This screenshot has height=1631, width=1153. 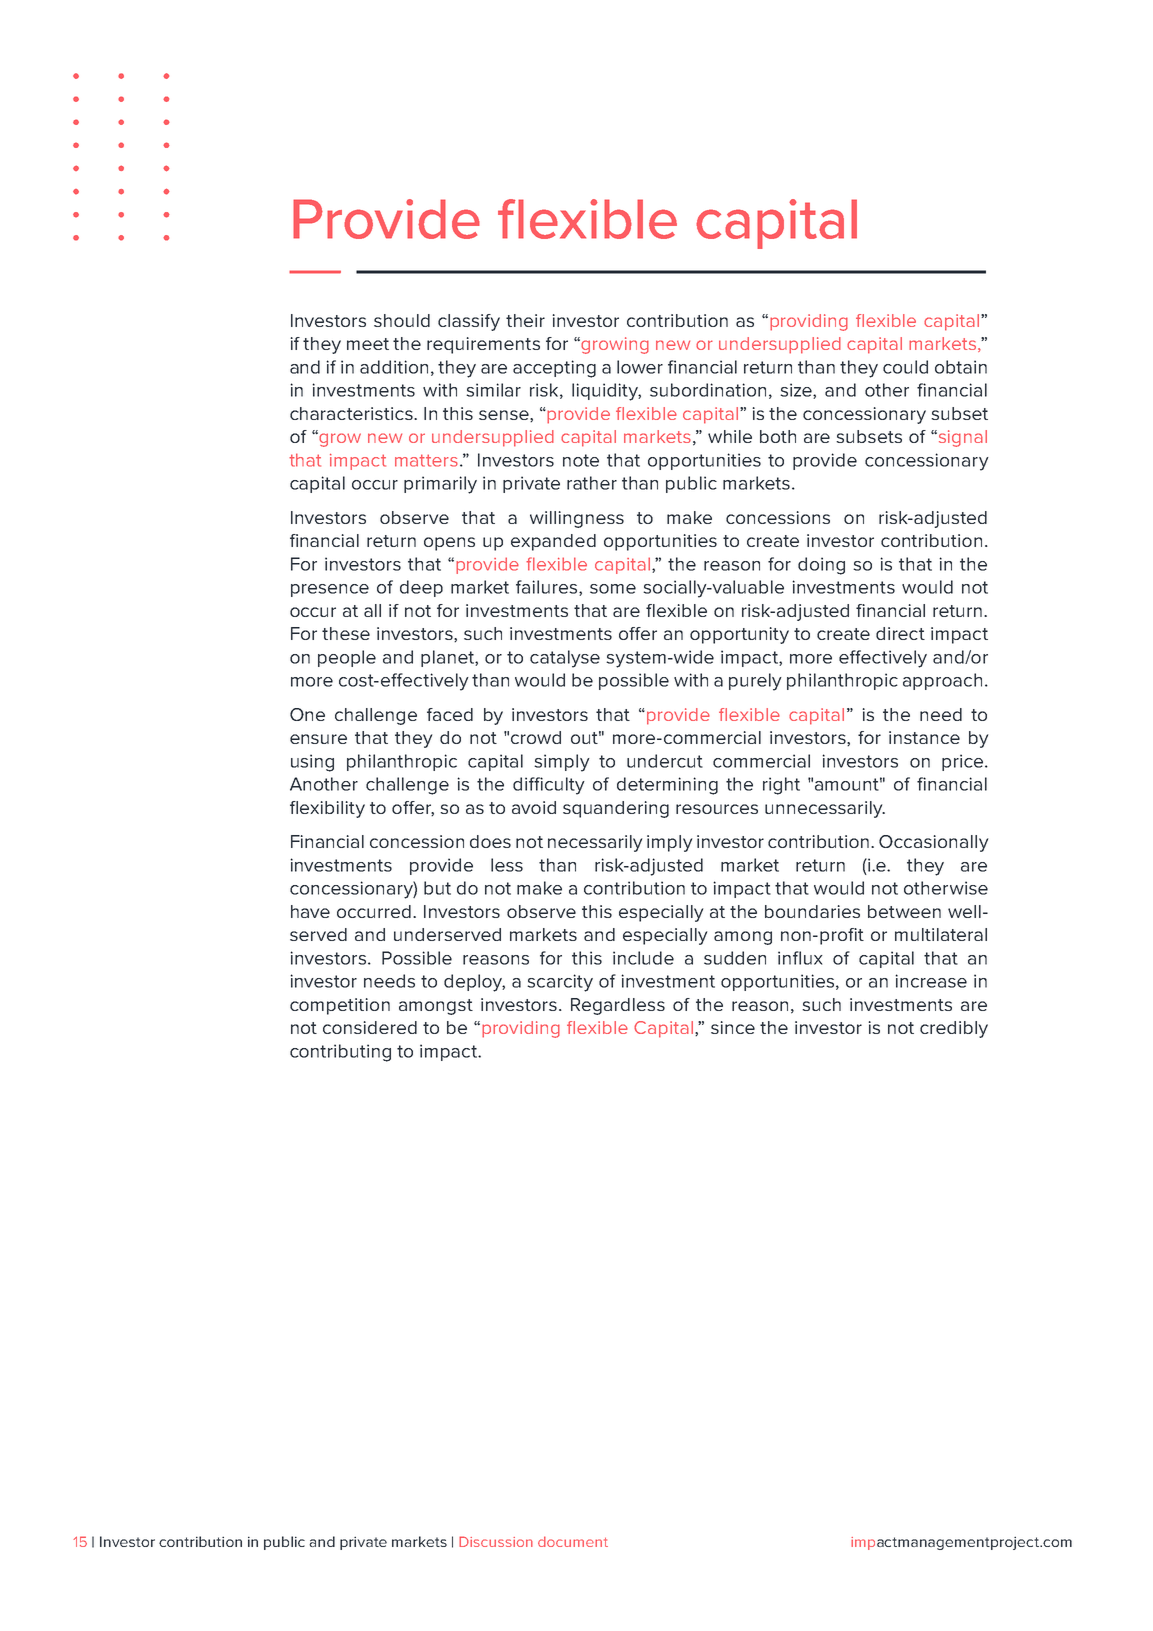 I want to click on direct, so click(x=900, y=633).
